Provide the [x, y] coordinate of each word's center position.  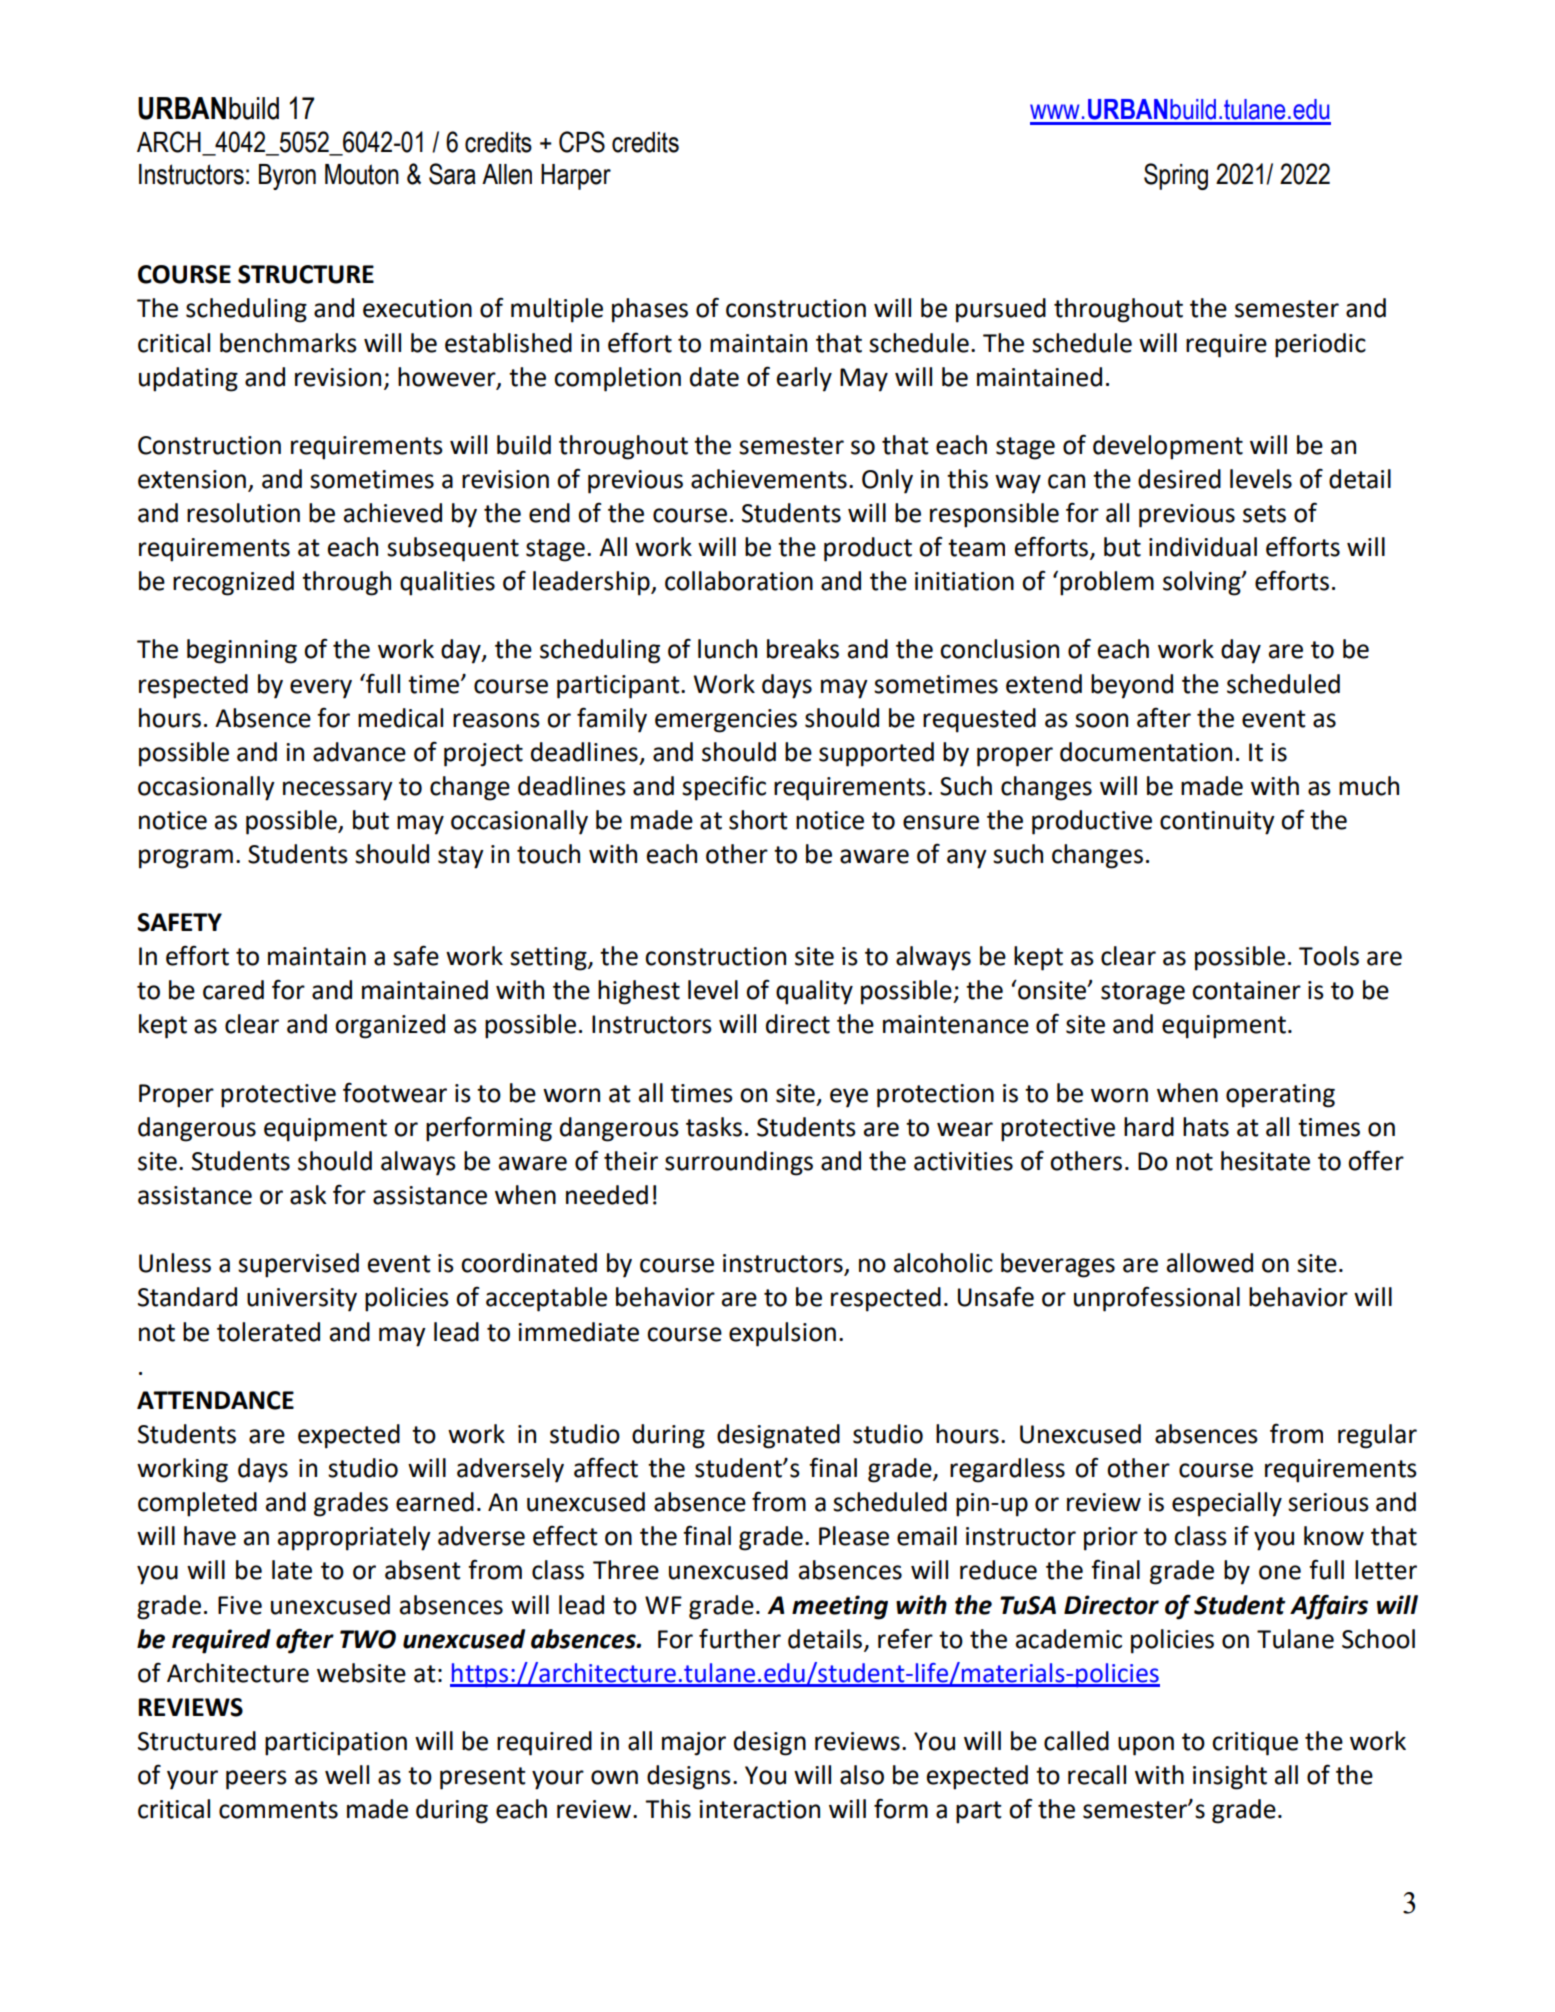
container [1246, 990]
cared [233, 990]
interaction [759, 1809]
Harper [576, 177]
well [347, 1775]
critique [1255, 1744]
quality [814, 992]
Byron [287, 177]
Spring [1176, 176]
